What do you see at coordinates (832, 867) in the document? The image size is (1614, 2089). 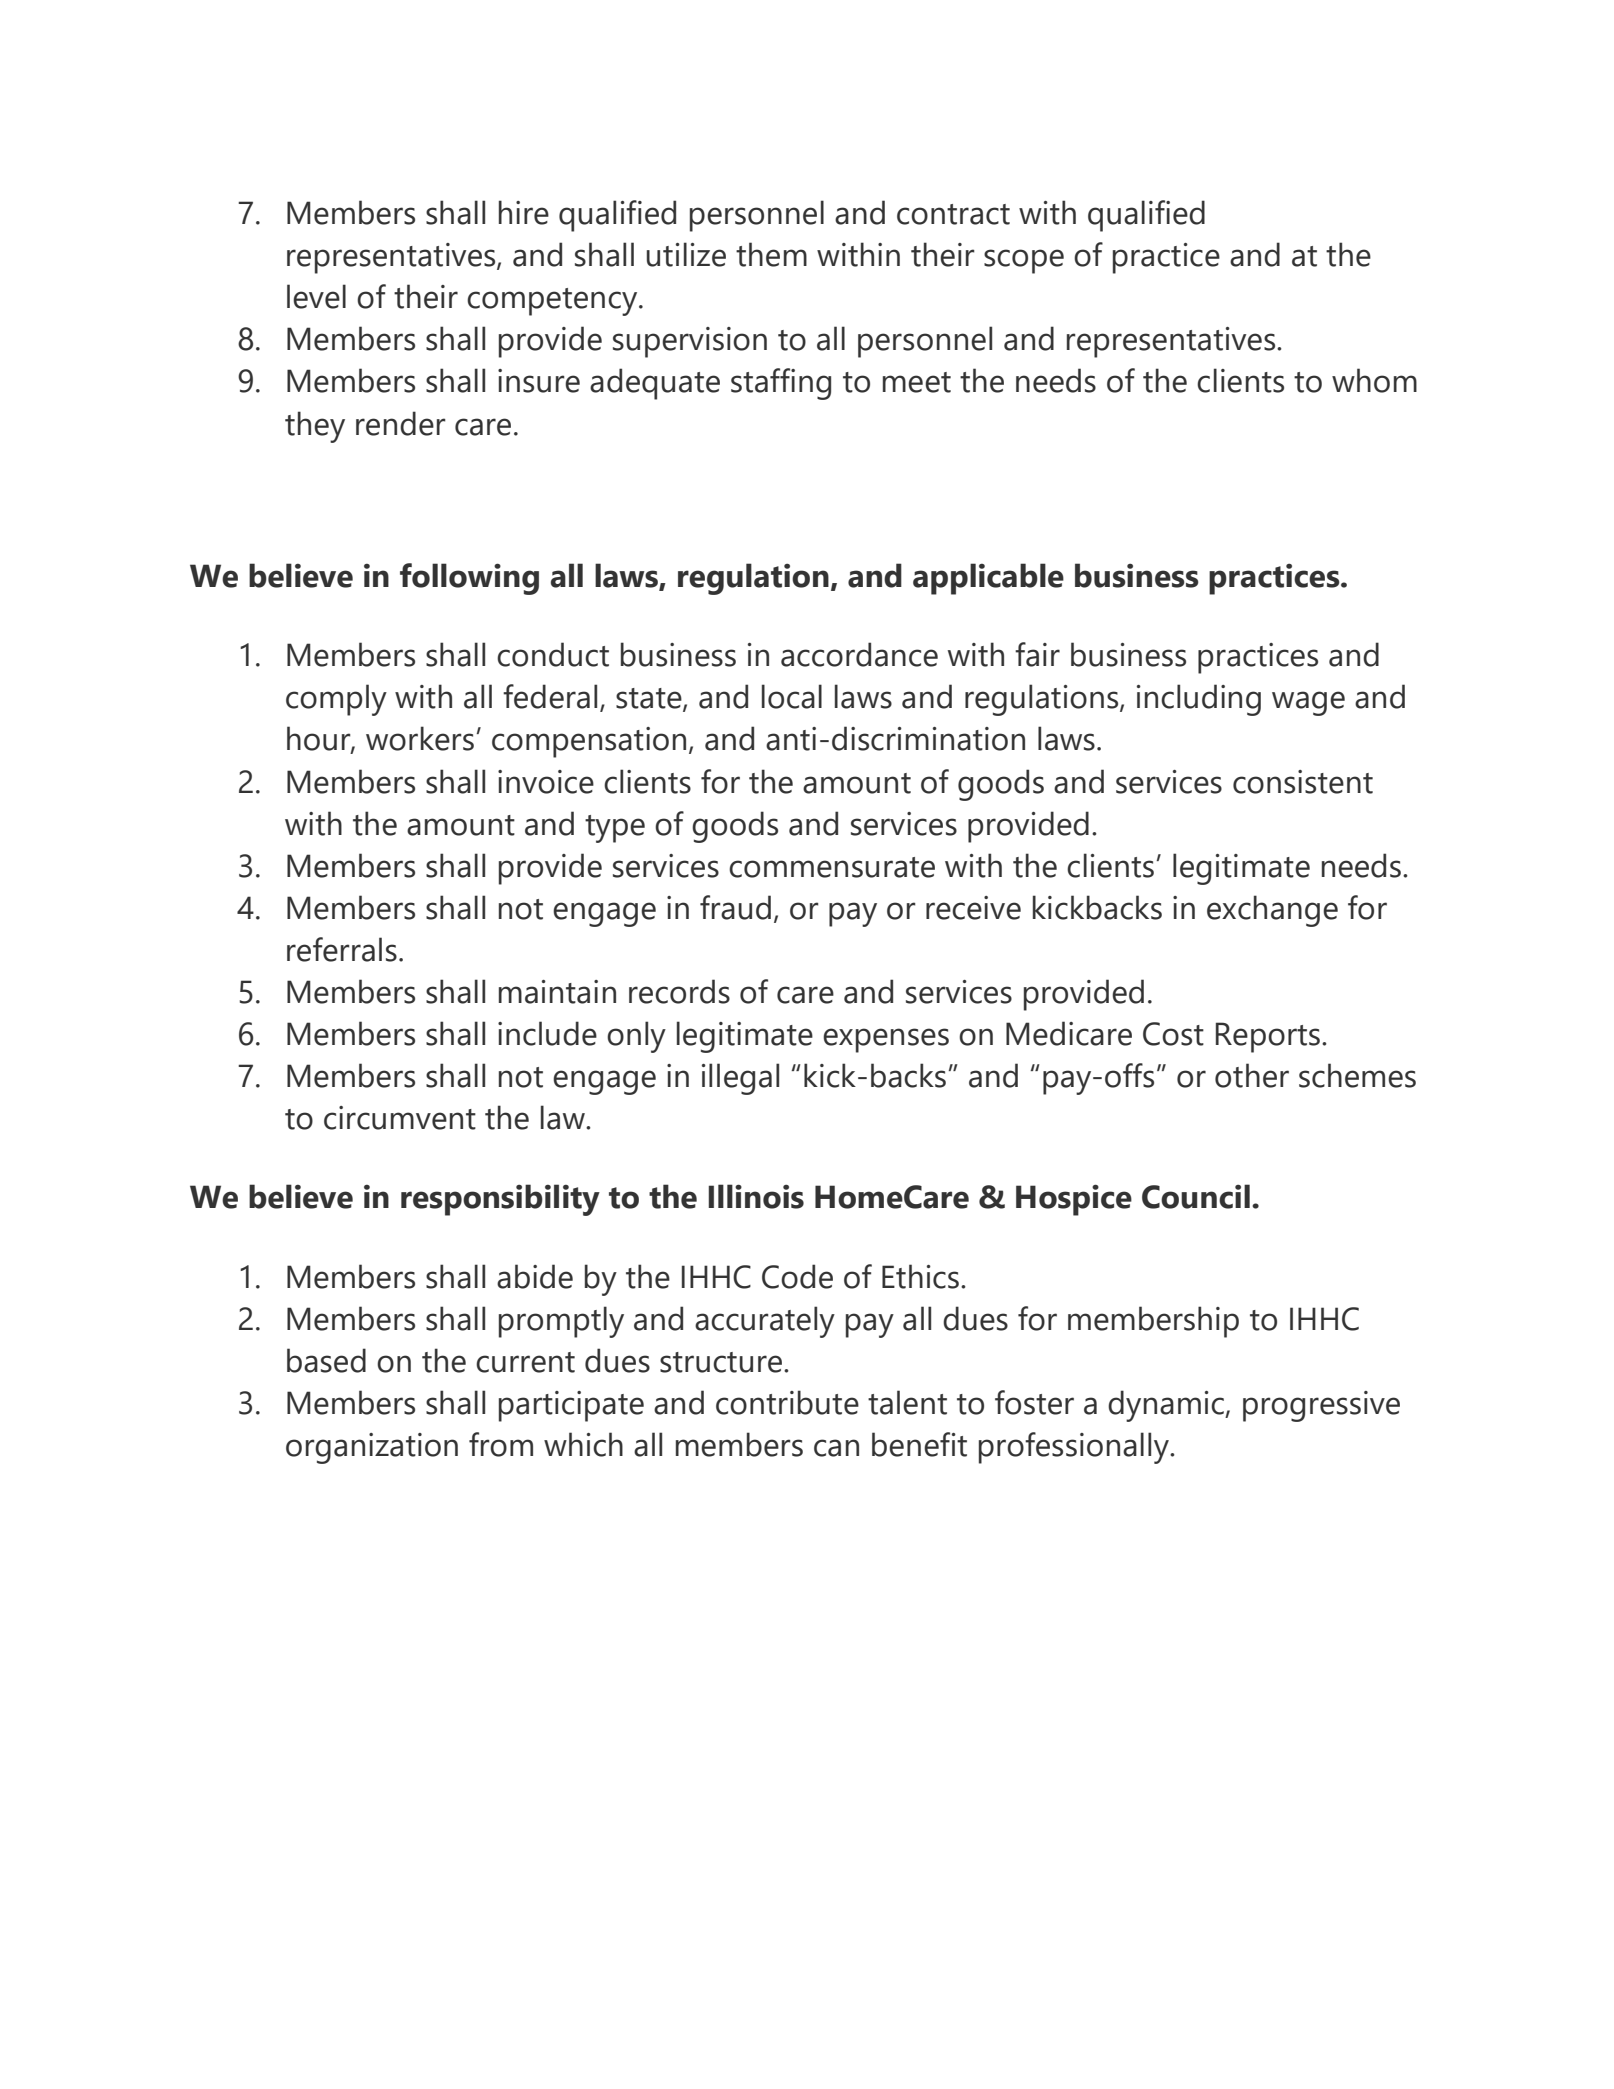 I see `commensurate` at bounding box center [832, 867].
